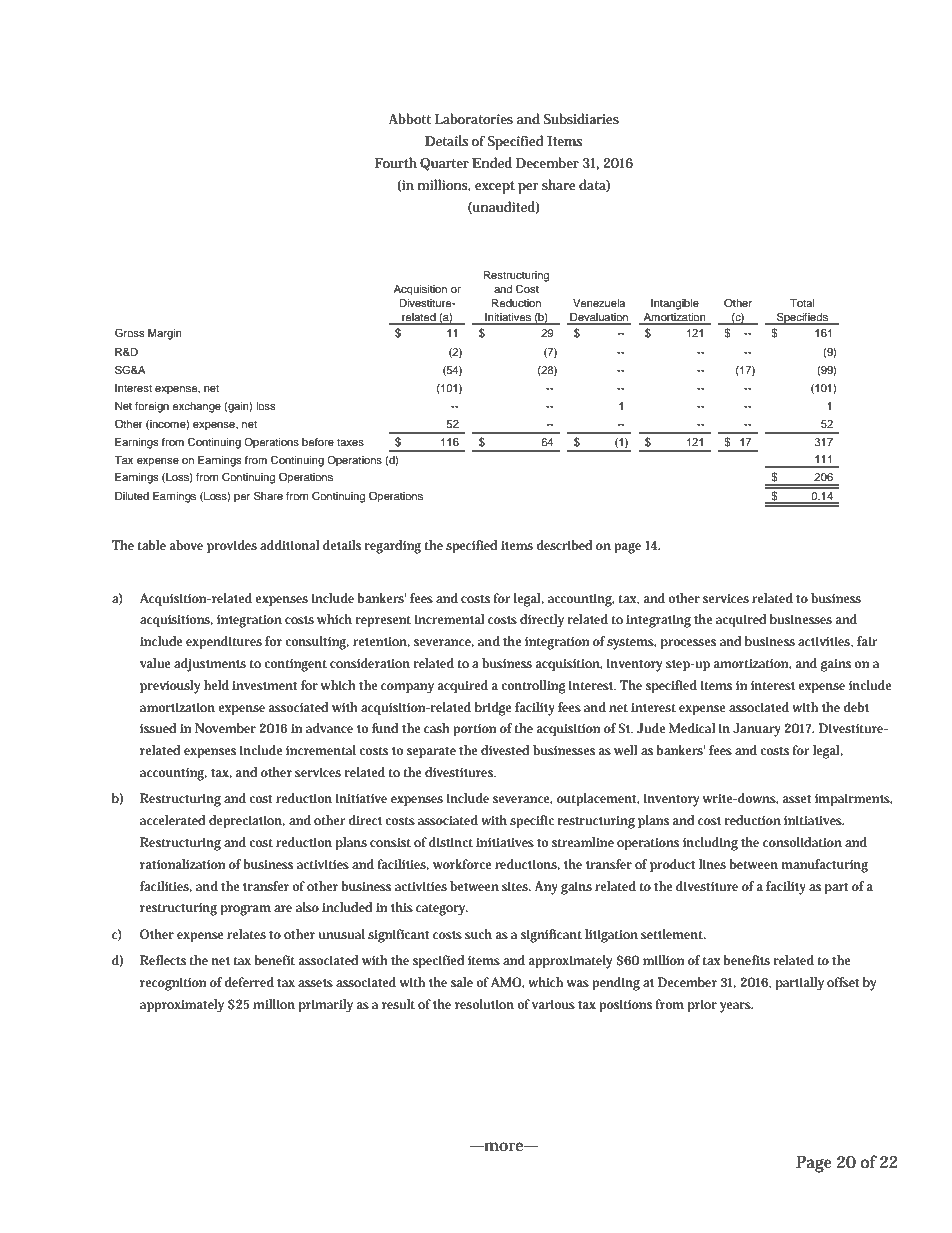 Image resolution: width=952 pixels, height=1233 pixels. I want to click on Diluted, so click(132, 496).
